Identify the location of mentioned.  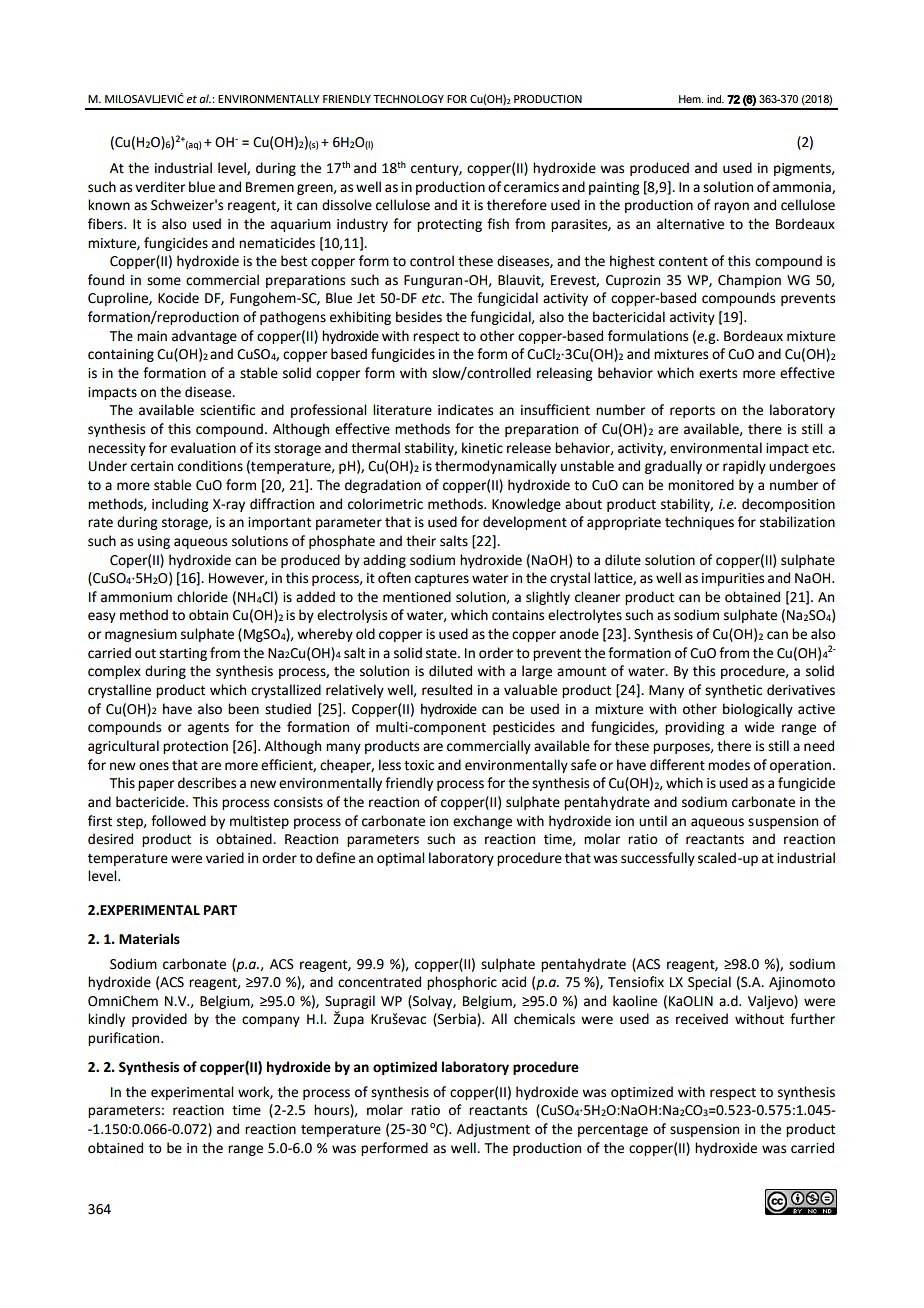
(417, 597).
